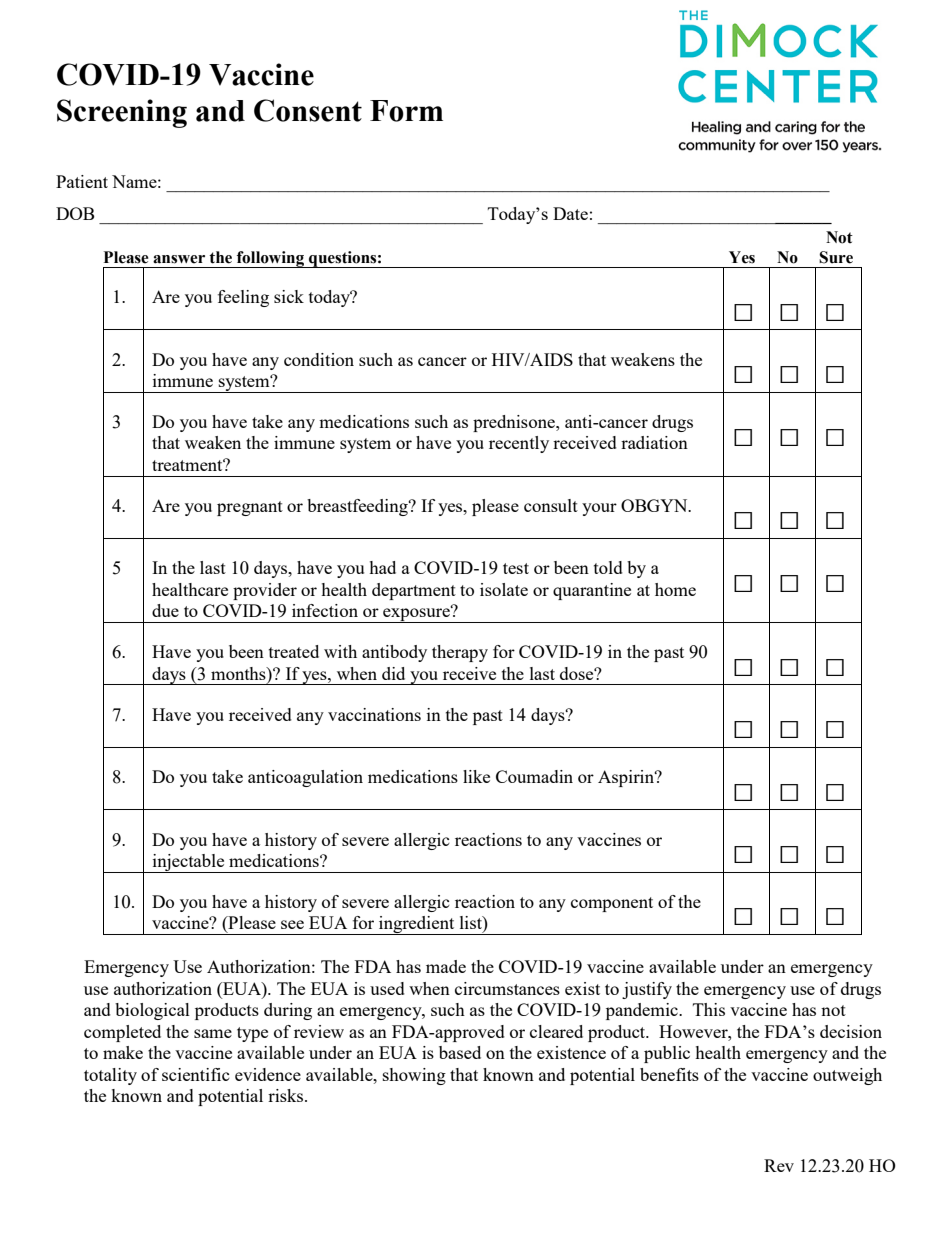 Image resolution: width=952 pixels, height=1233 pixels. I want to click on scientific, so click(196, 1074).
